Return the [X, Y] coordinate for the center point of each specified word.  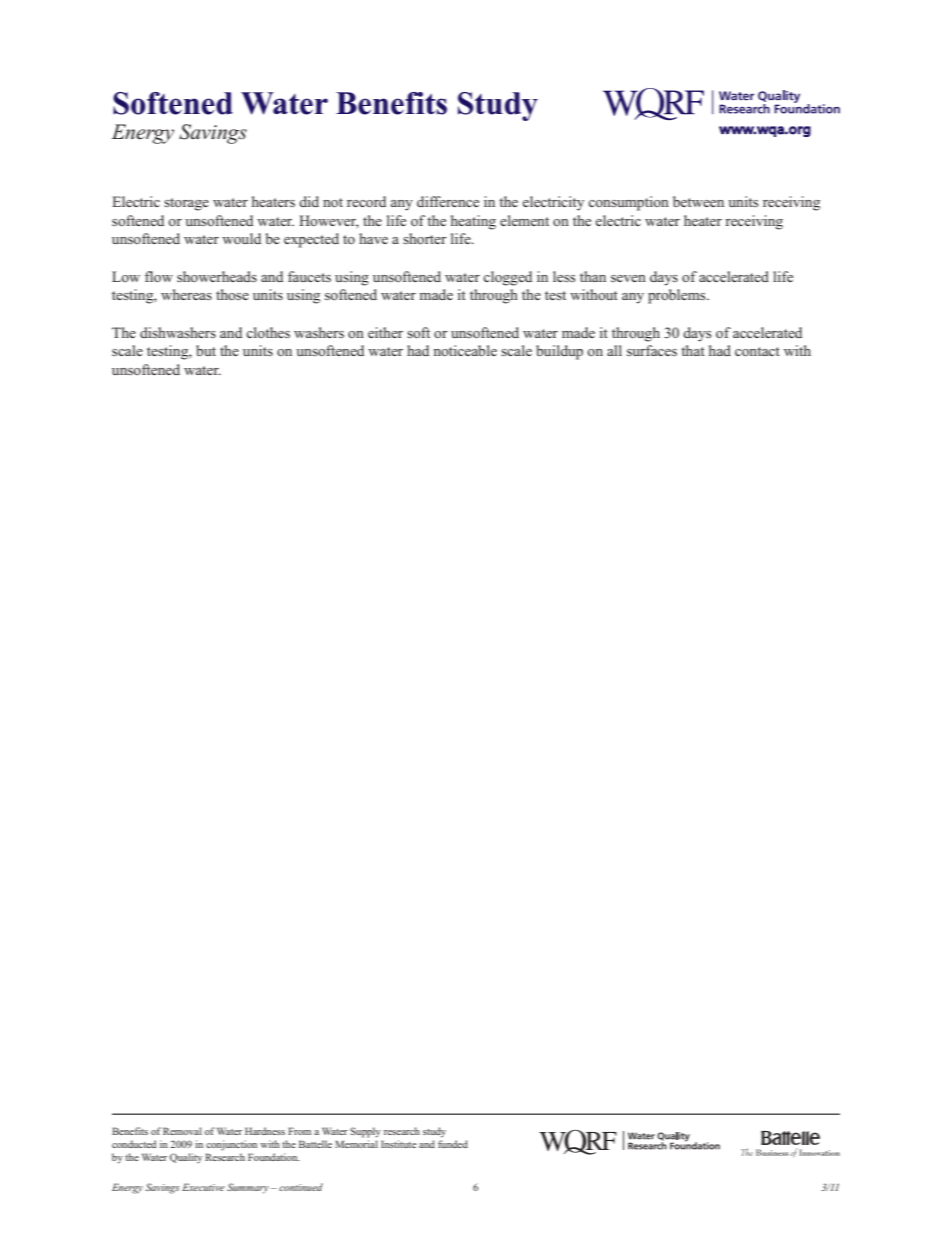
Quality [186, 1158]
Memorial [356, 1144]
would [241, 238]
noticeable [465, 350]
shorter [425, 238]
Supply [365, 1132]
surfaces [652, 350]
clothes [268, 332]
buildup [559, 352]
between [698, 201]
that [693, 350]
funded [453, 1144]
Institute [399, 1144]
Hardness [265, 1131]
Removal [182, 1131]
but [206, 350]
